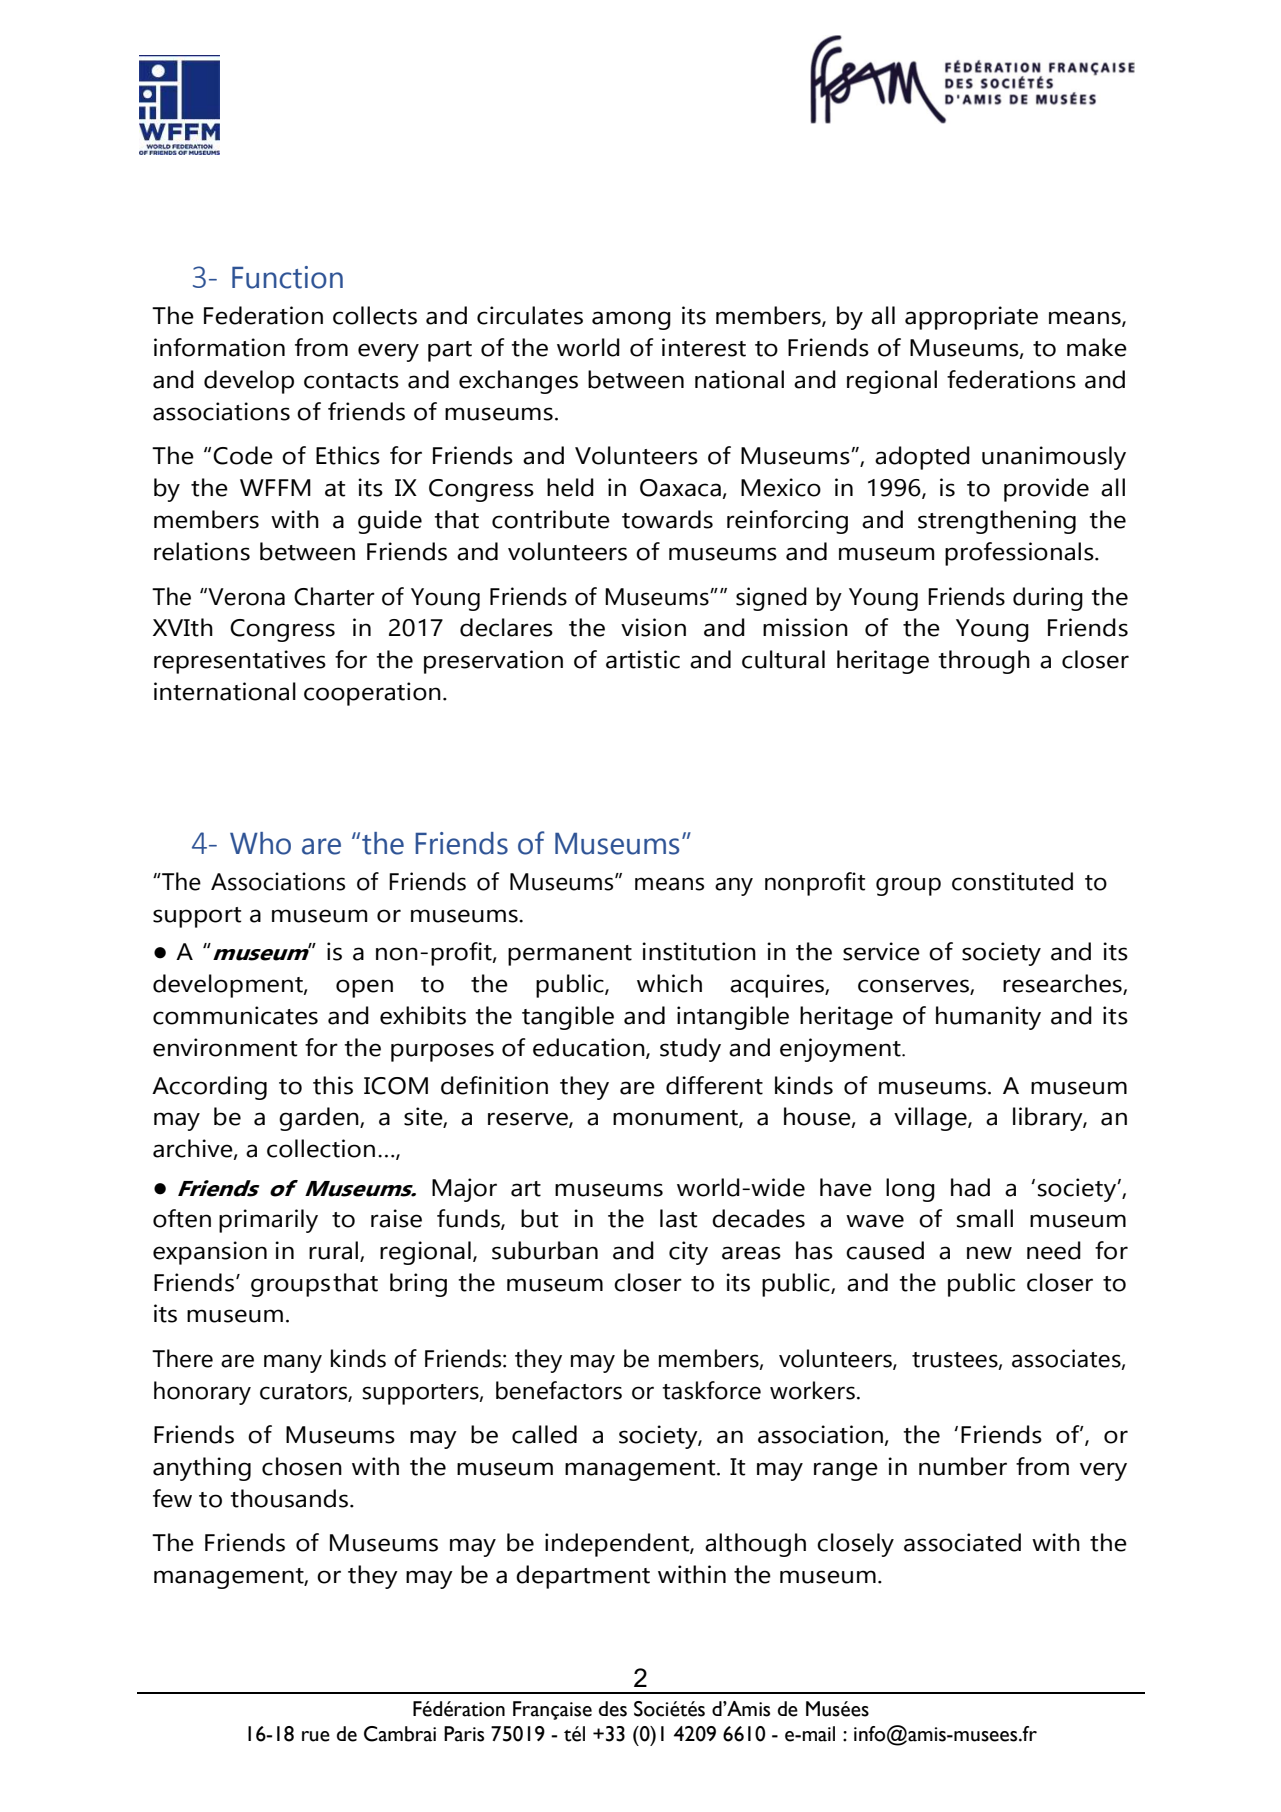 The width and height of the screenshot is (1281, 1812). Describe the element at coordinates (855, 1545) in the screenshot. I see `closely` at that location.
